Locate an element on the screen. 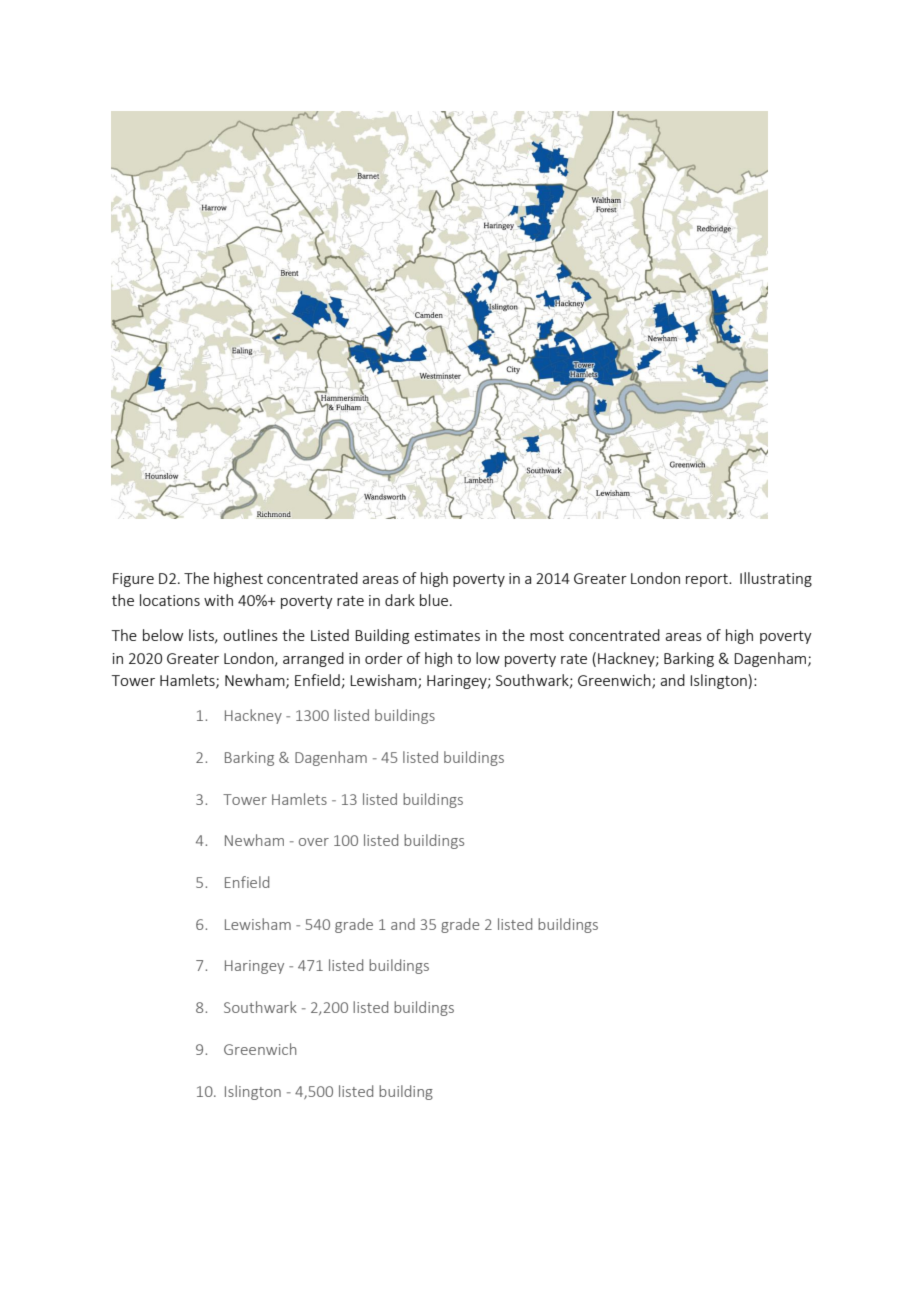 This screenshot has height=1308, width=924. Illustrating is located at coordinates (776, 579).
